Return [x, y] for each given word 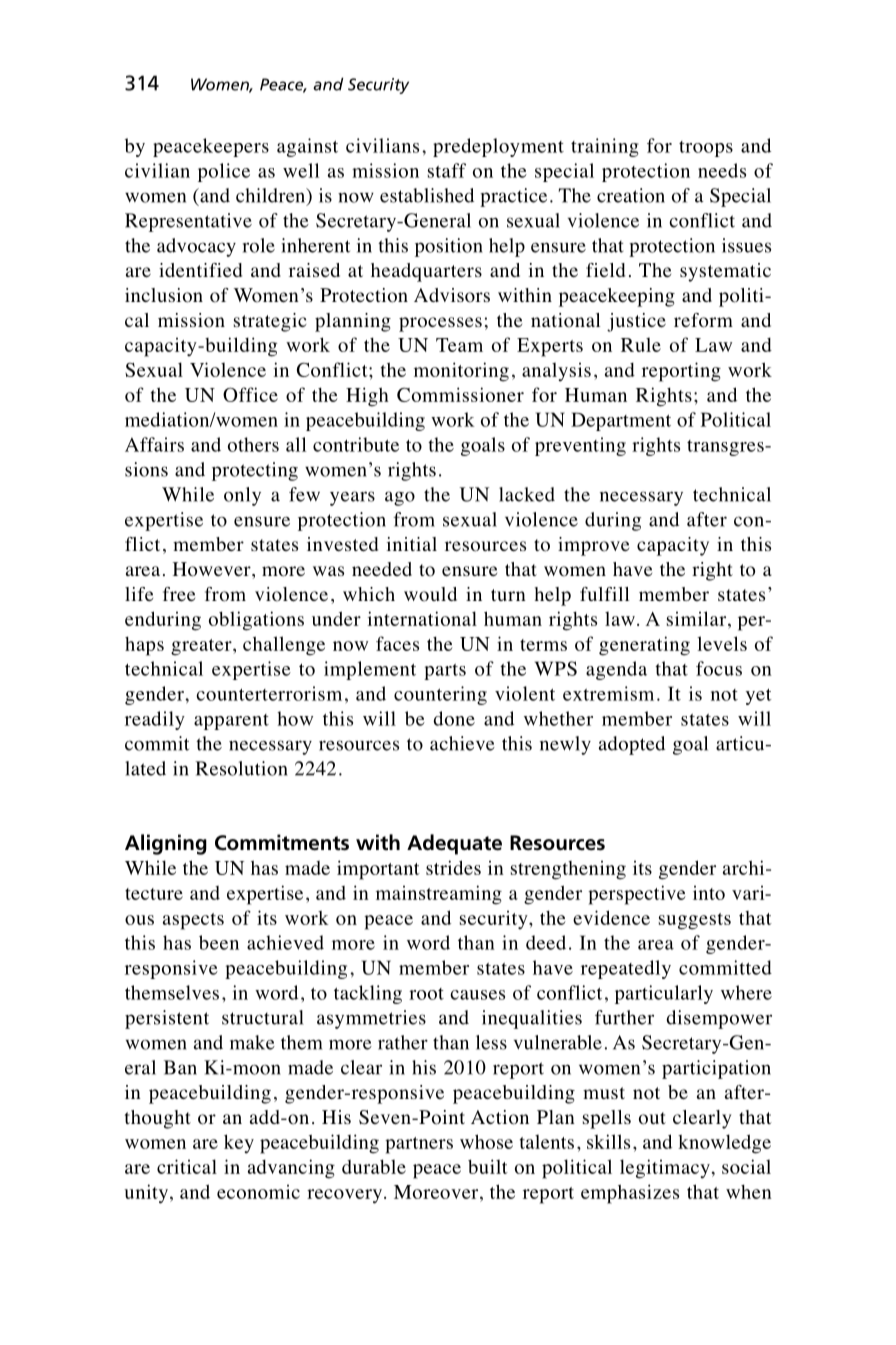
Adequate [454, 844]
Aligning [166, 844]
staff [447, 170]
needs [722, 170]
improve [593, 546]
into [709, 893]
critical [187, 1166]
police [224, 172]
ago [400, 498]
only [242, 496]
